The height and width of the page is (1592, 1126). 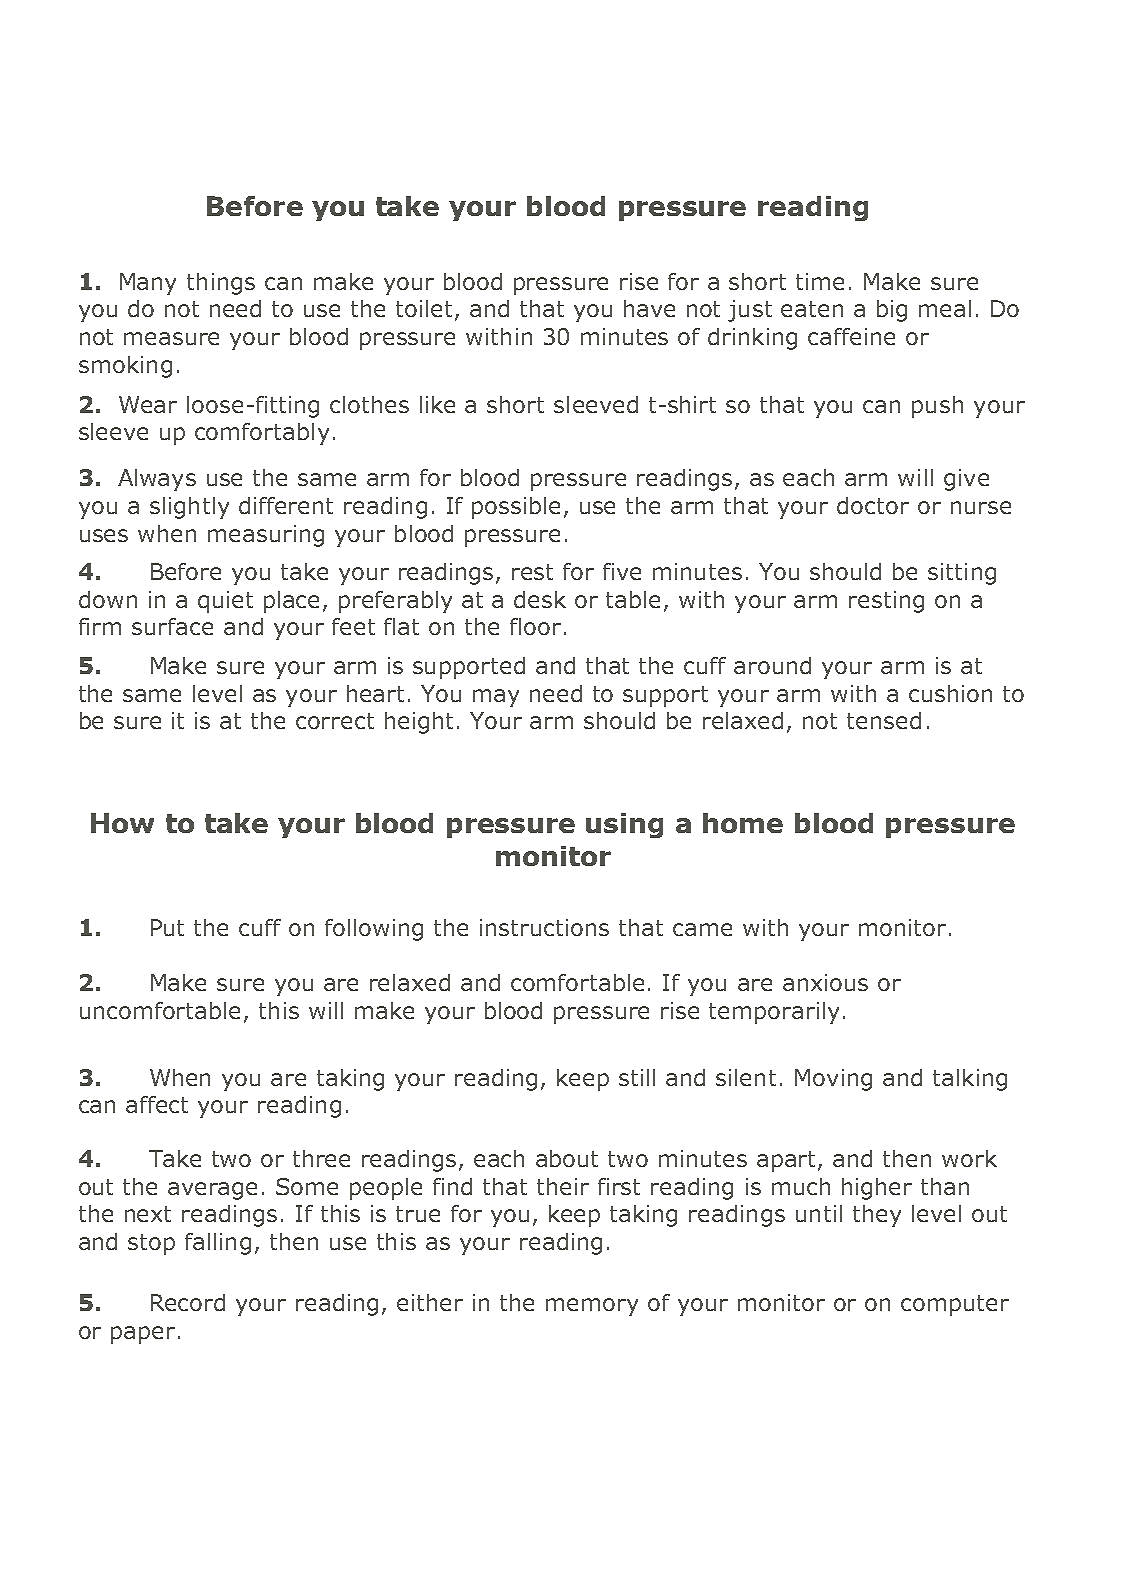 What do you see at coordinates (892, 311) in the page?
I see `big` at bounding box center [892, 311].
